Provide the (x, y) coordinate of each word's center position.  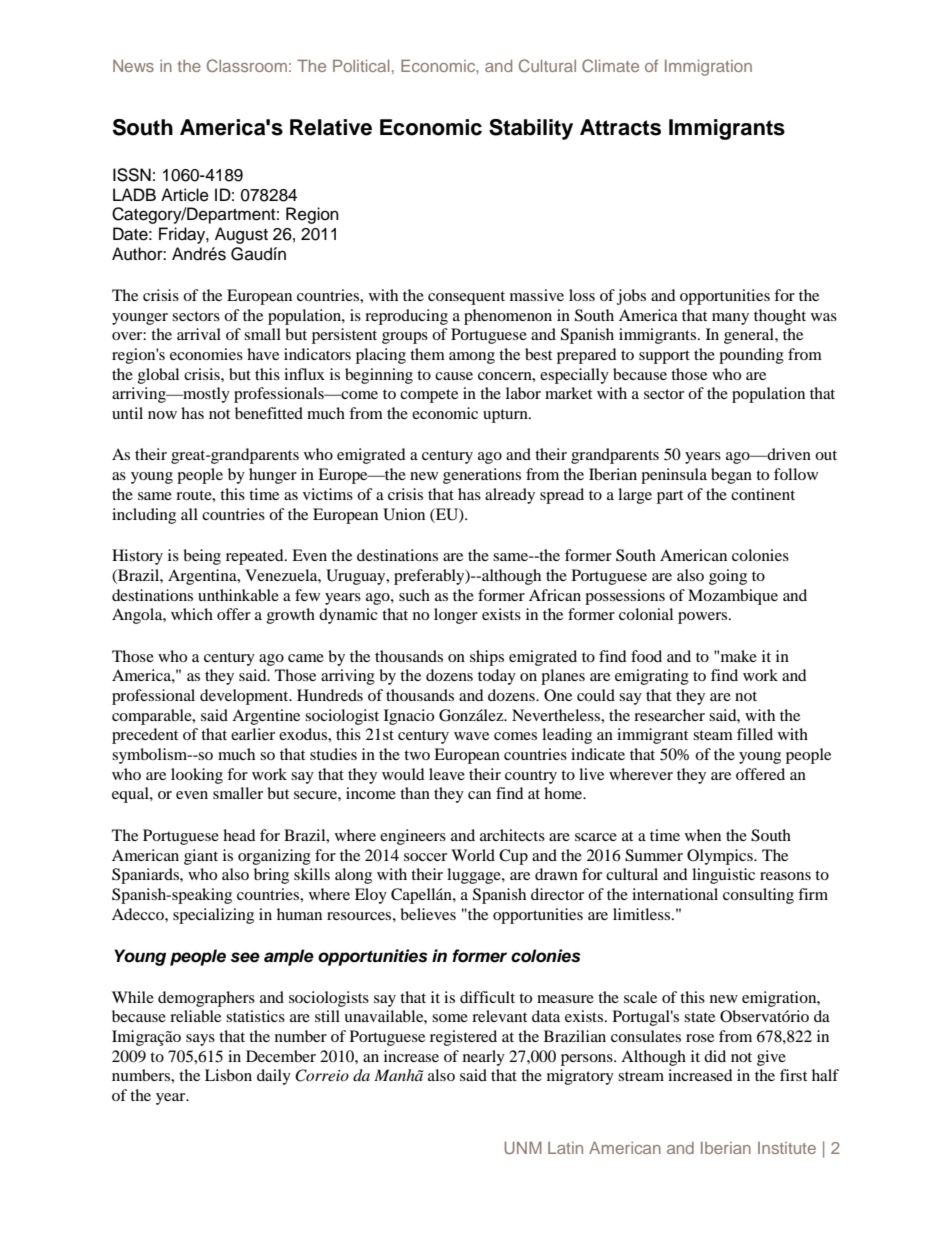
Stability (531, 129)
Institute (787, 1148)
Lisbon (228, 1075)
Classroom (247, 65)
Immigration (708, 68)
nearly (484, 1058)
